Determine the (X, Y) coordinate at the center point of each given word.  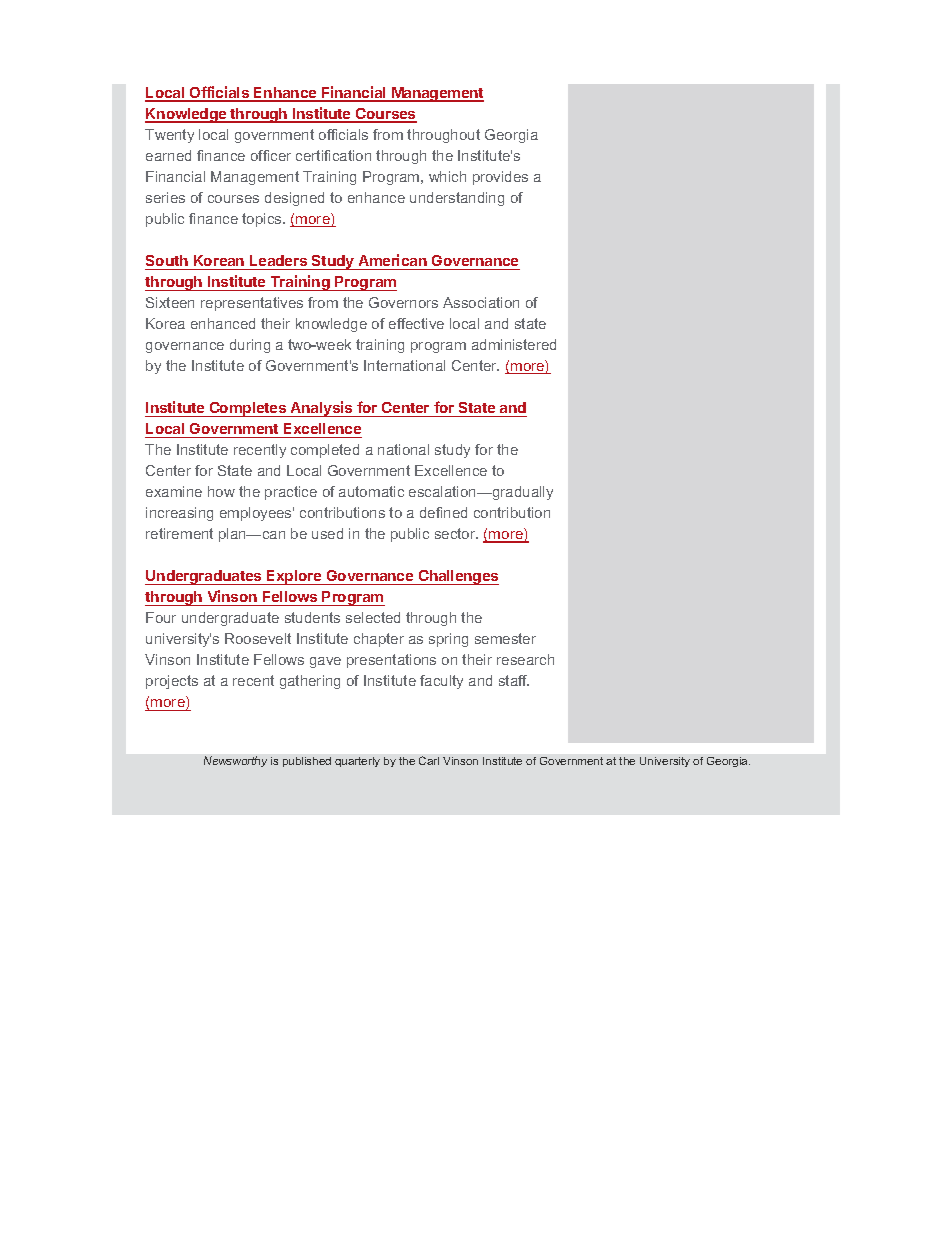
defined (443, 512)
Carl (429, 760)
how (221, 491)
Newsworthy (235, 761)
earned (168, 155)
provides (500, 178)
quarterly (357, 762)
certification (333, 155)
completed (325, 451)
